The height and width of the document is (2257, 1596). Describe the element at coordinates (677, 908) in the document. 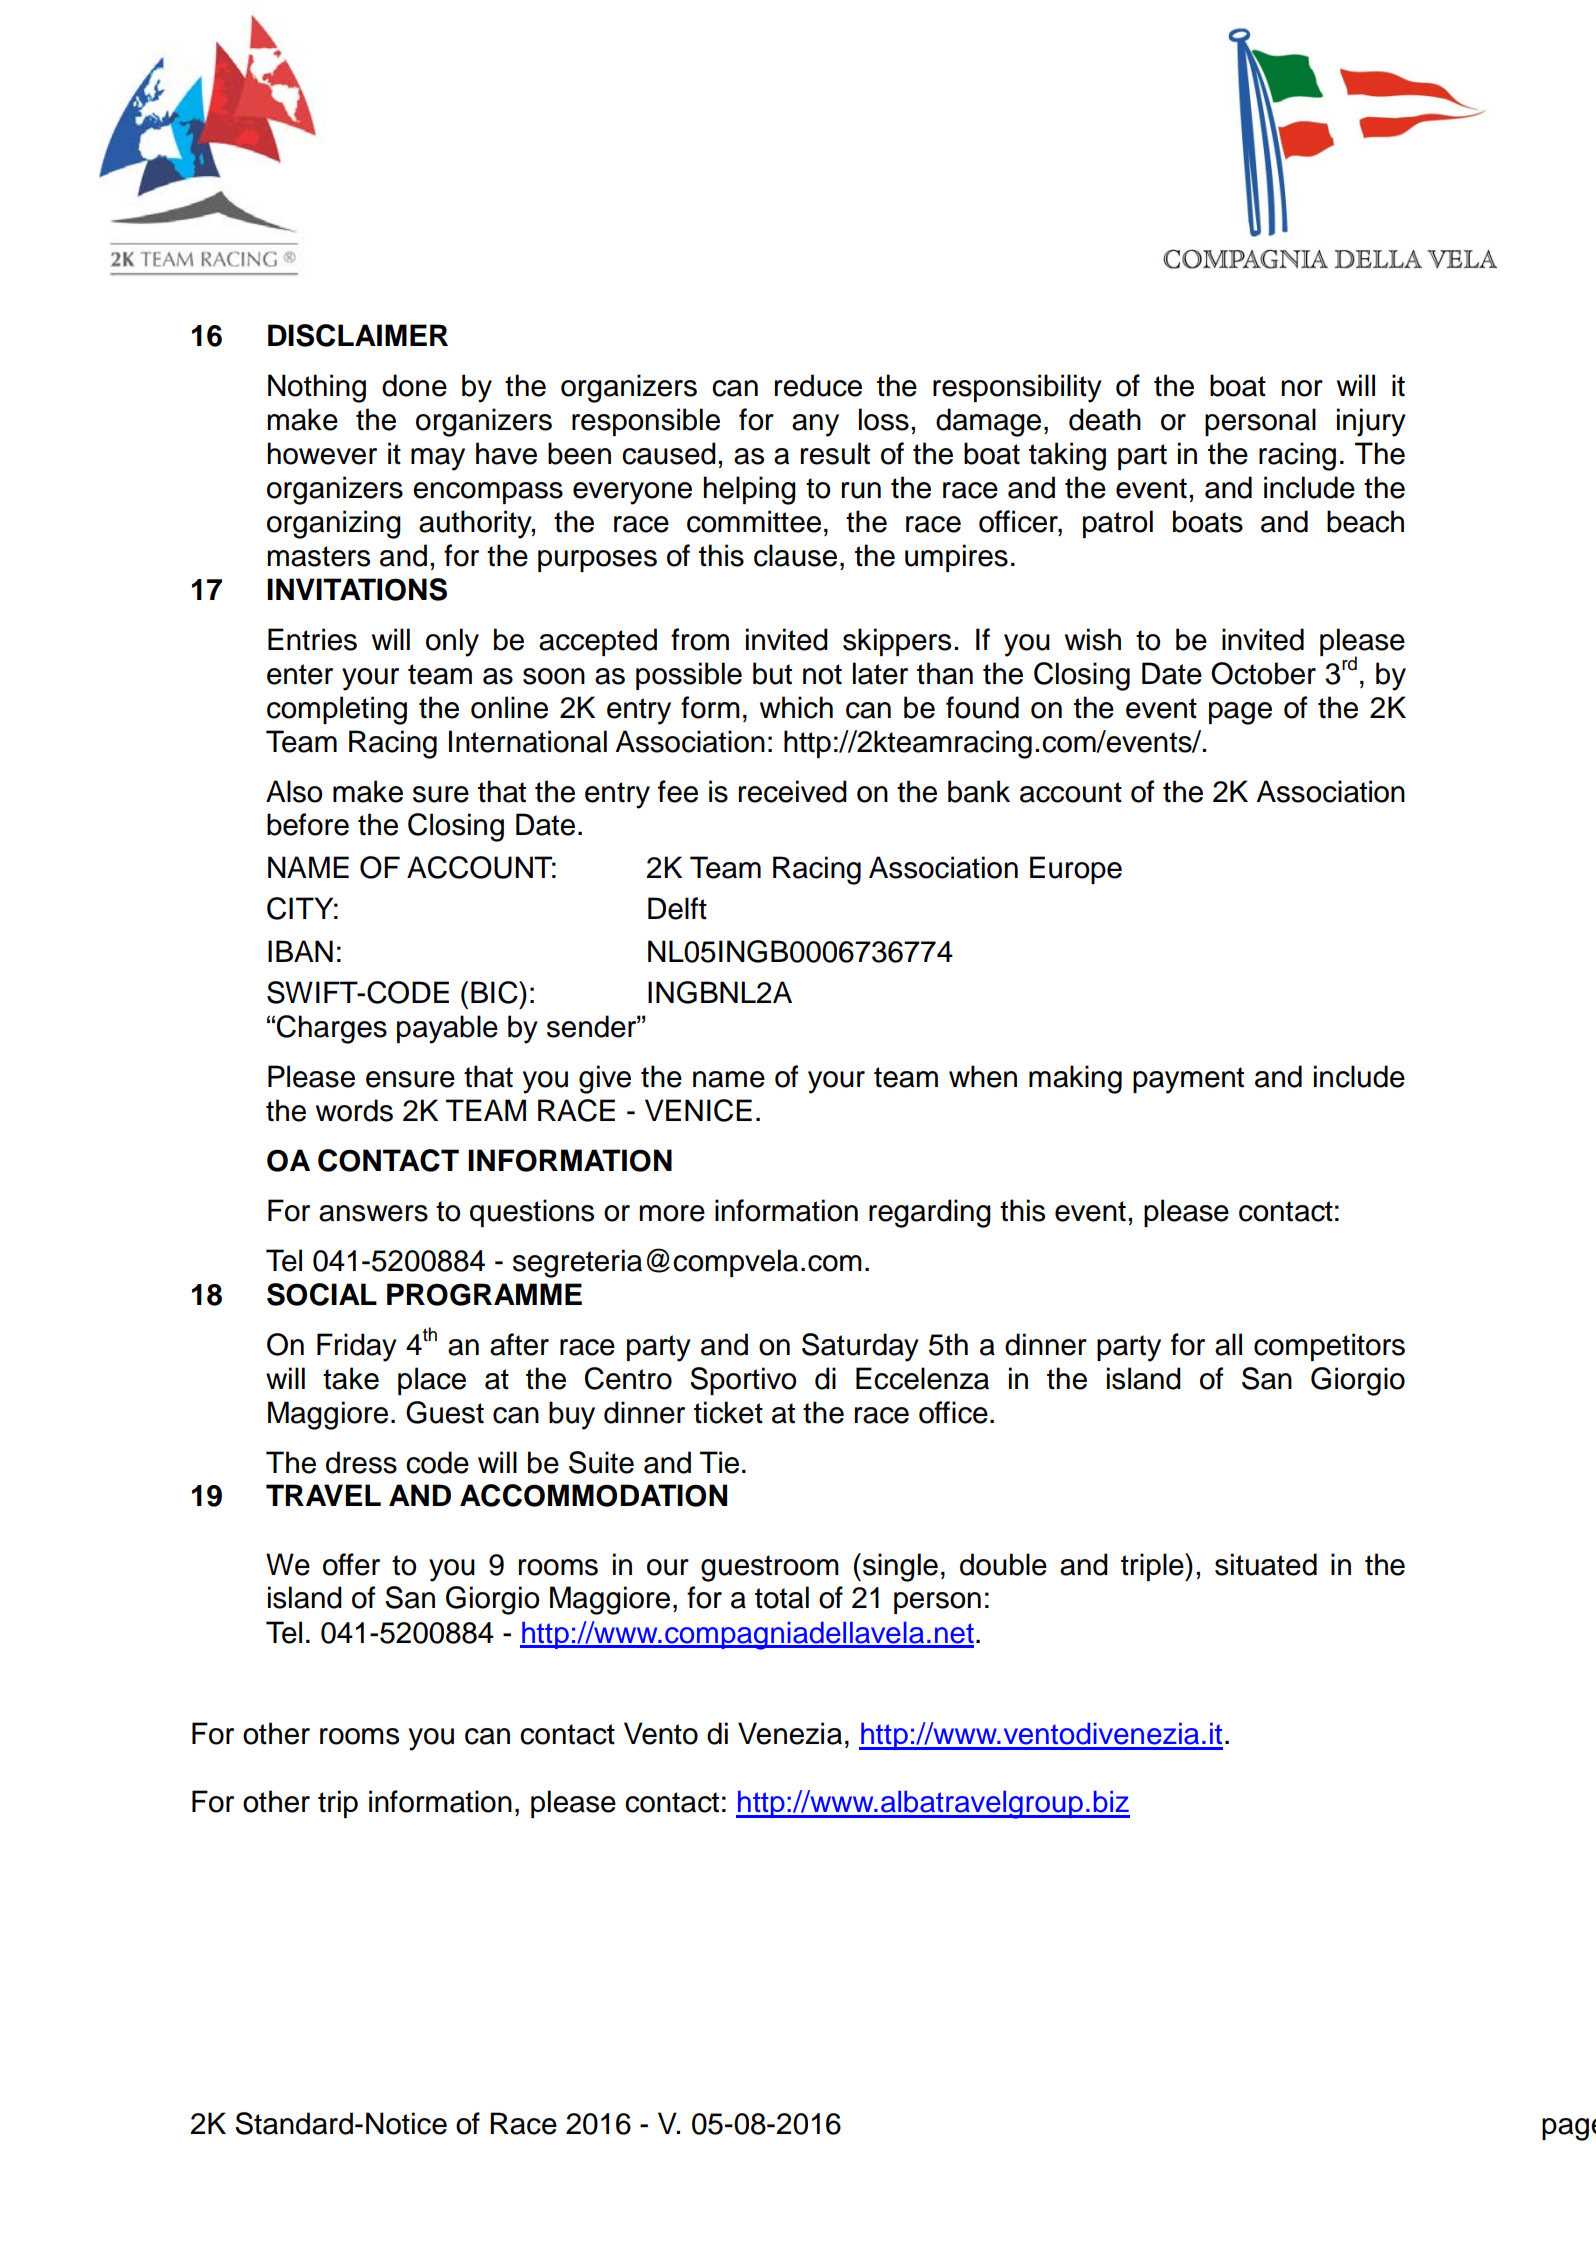

I see `Delft` at that location.
